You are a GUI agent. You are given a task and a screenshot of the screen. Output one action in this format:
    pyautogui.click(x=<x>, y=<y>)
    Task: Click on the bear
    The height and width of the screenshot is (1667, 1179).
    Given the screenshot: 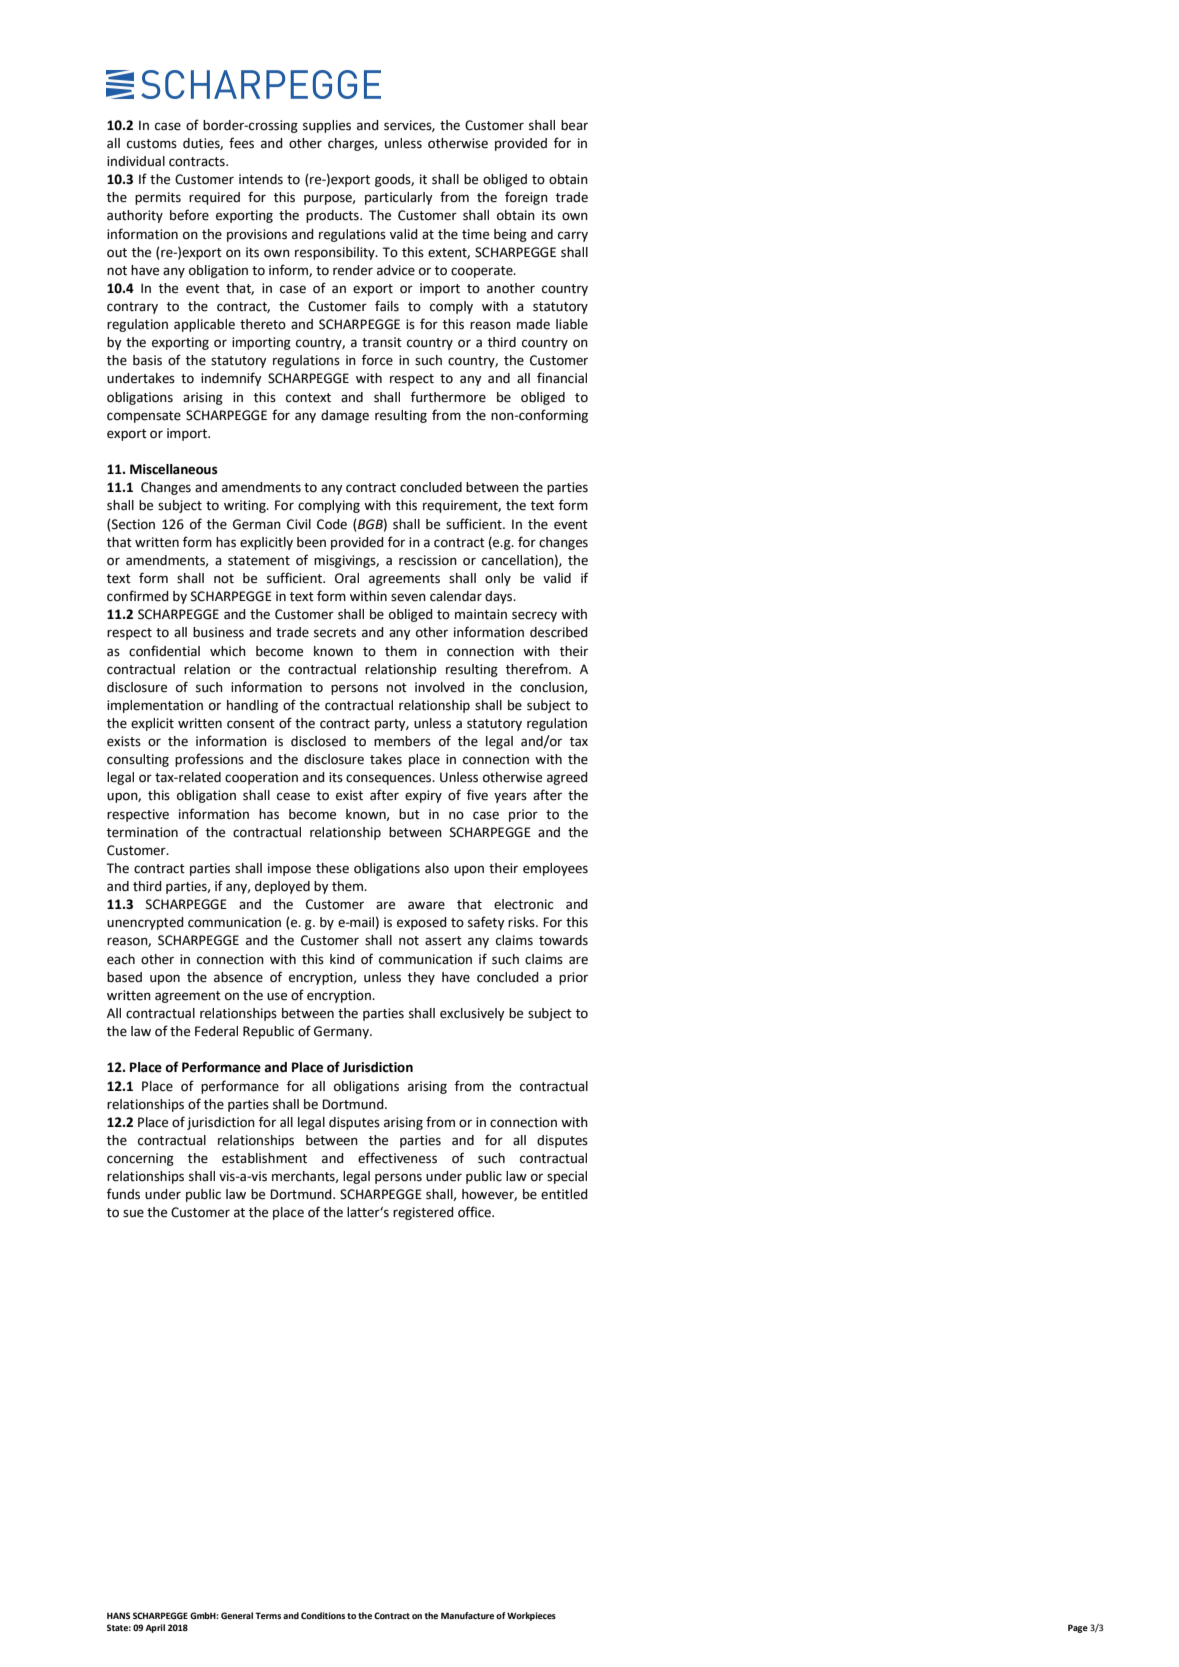 What is the action you would take?
    pyautogui.click(x=574, y=125)
